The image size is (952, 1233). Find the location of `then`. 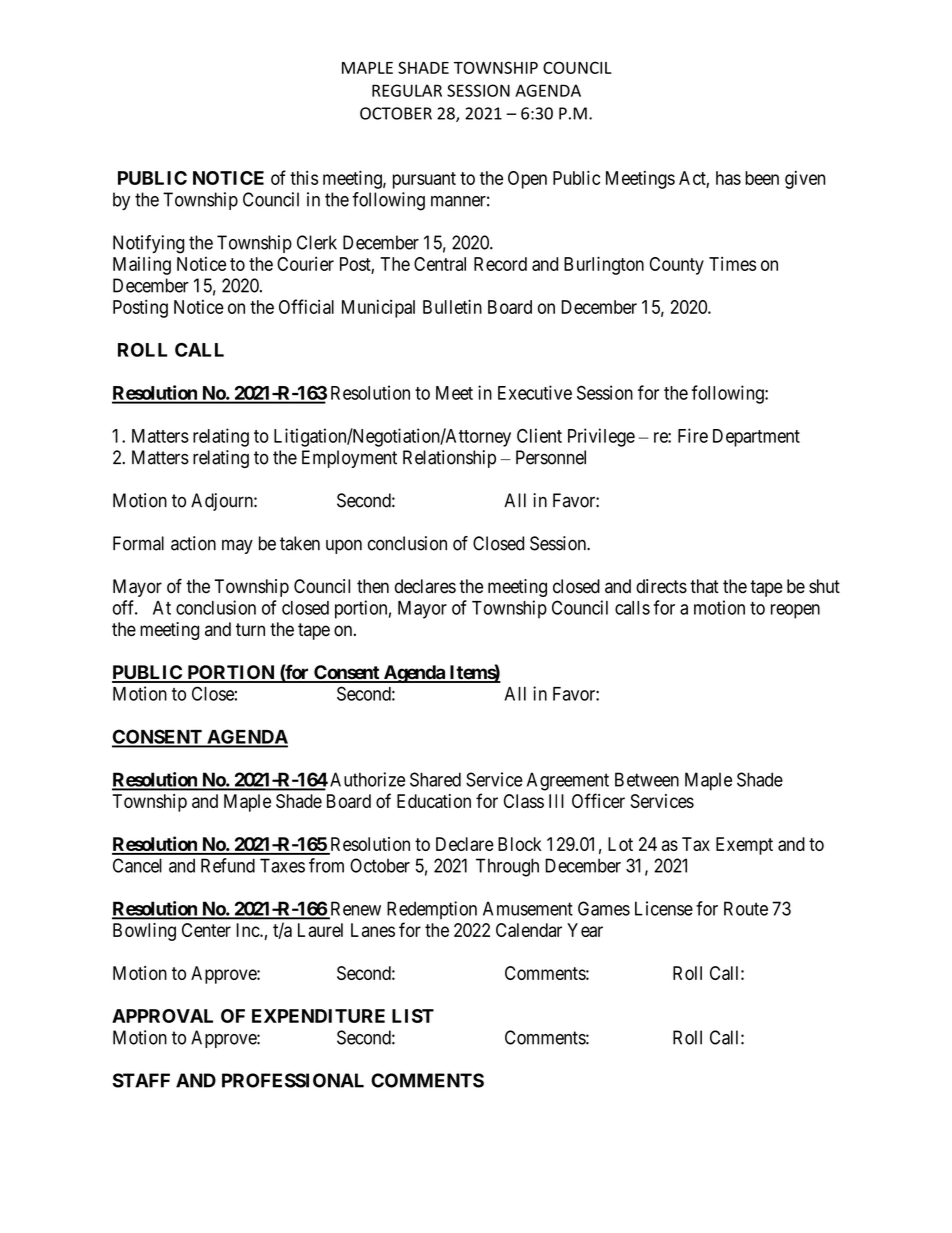

then is located at coordinates (373, 586).
